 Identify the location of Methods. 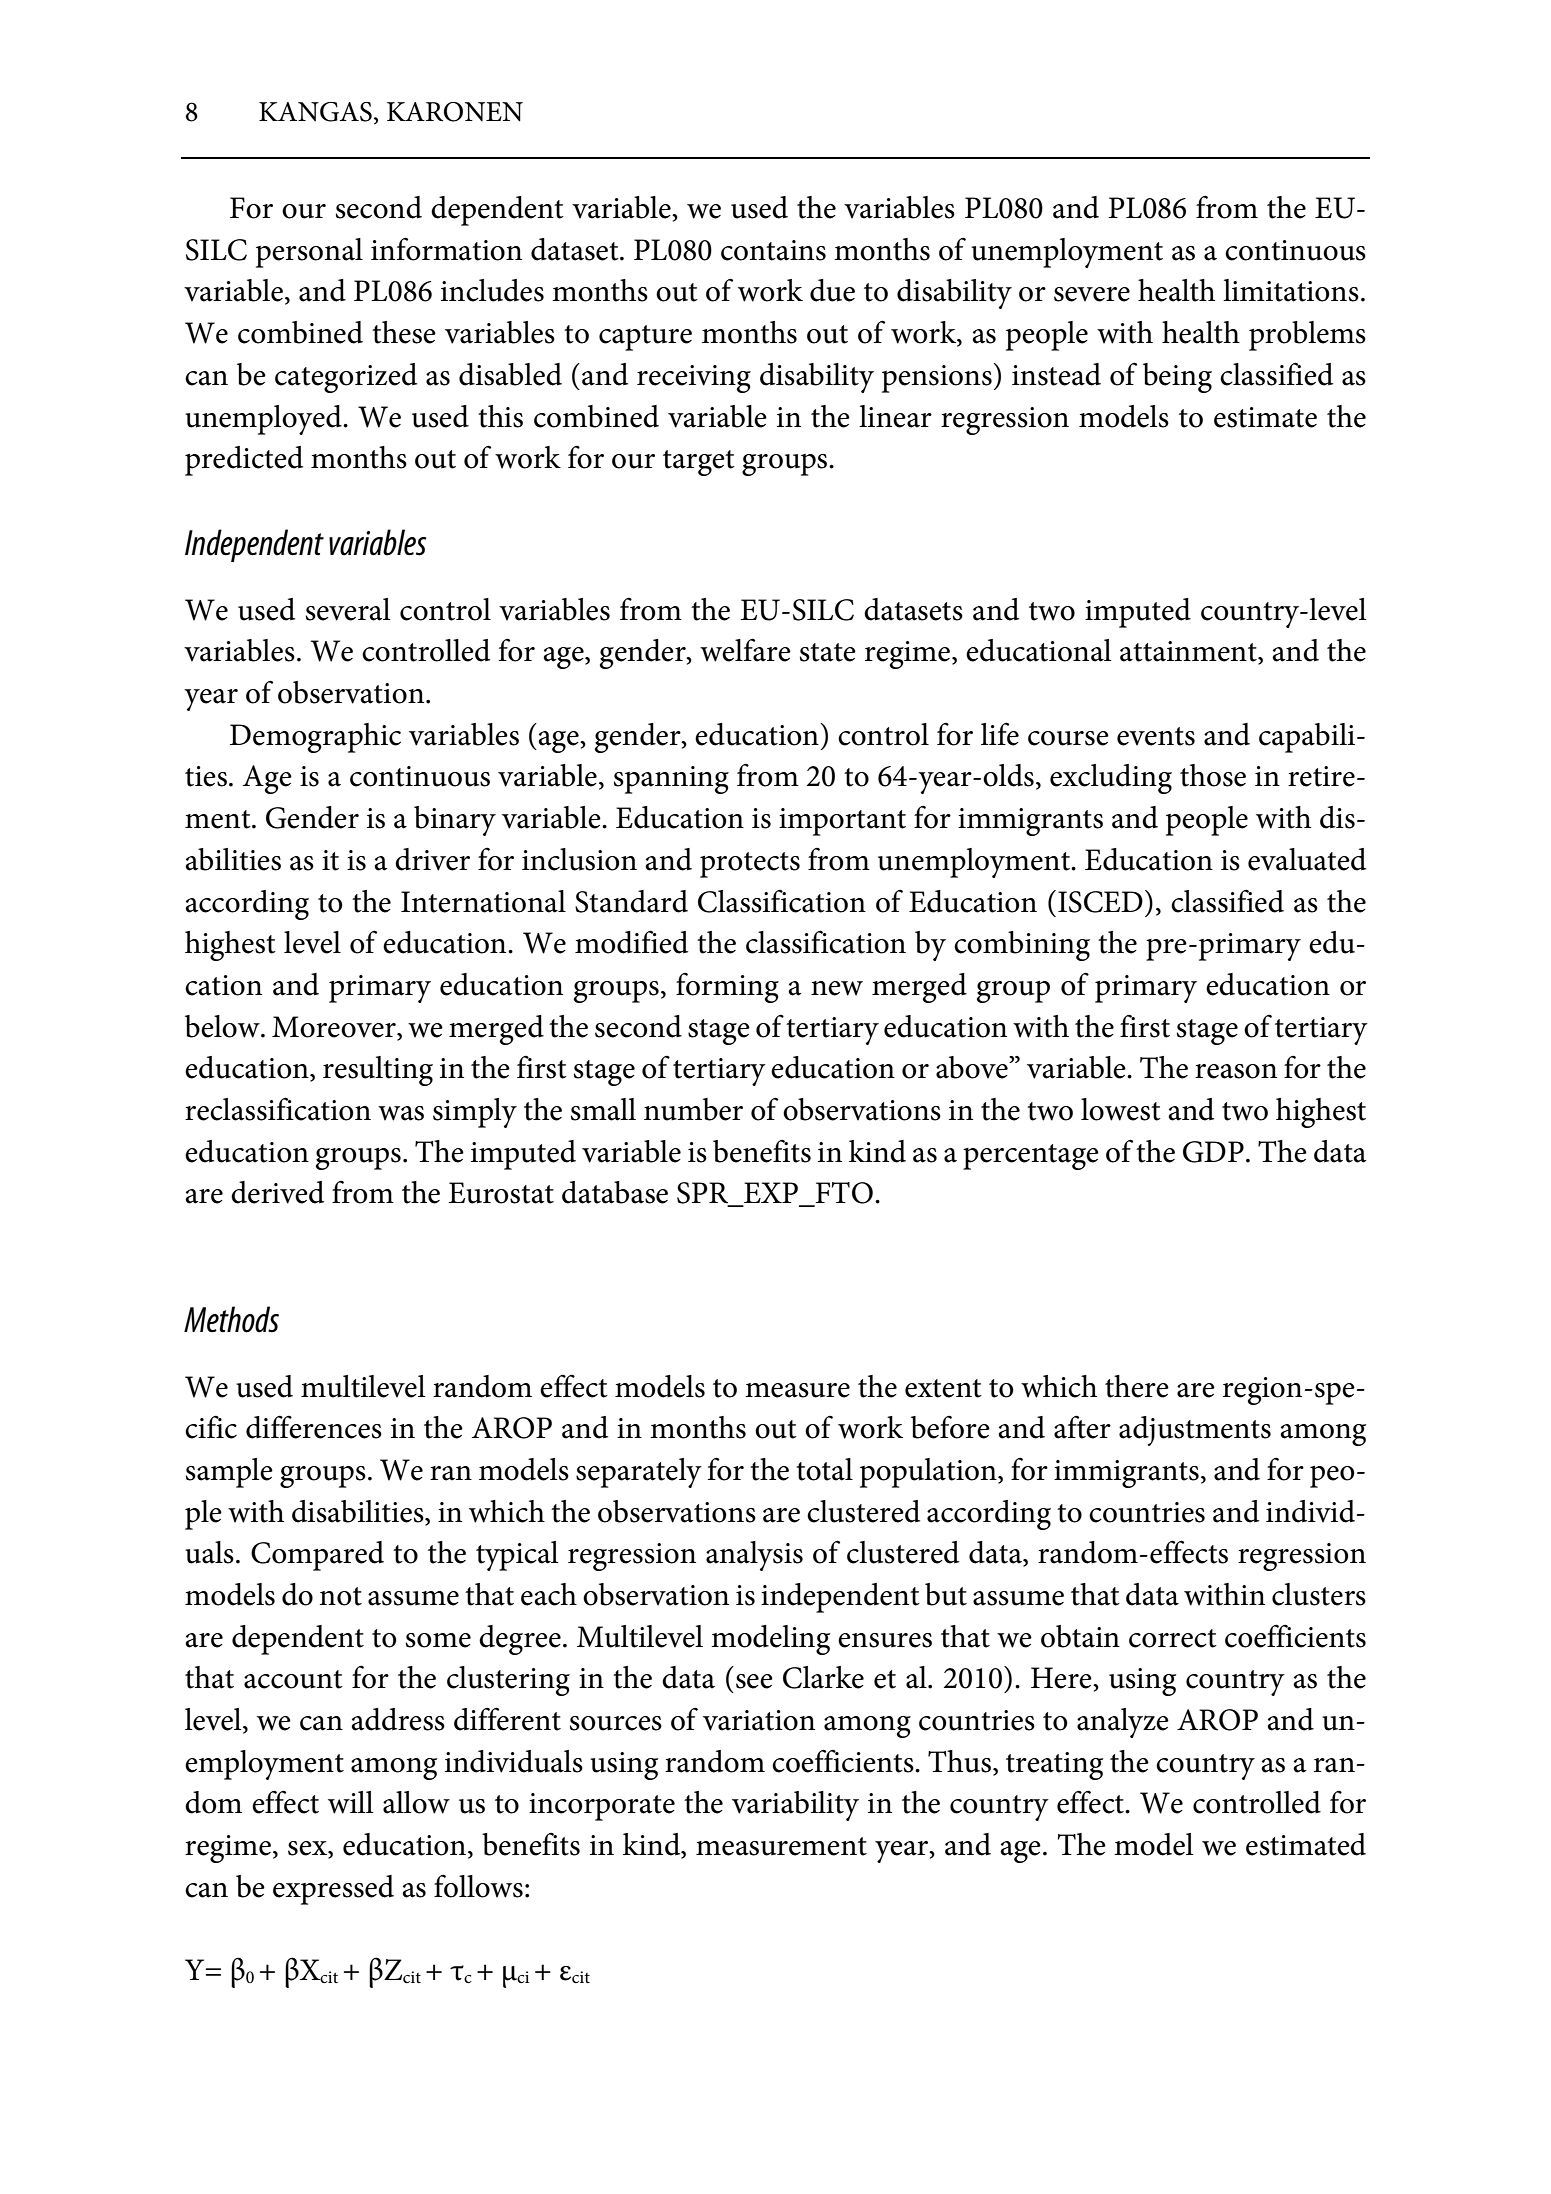
(231, 1319).
